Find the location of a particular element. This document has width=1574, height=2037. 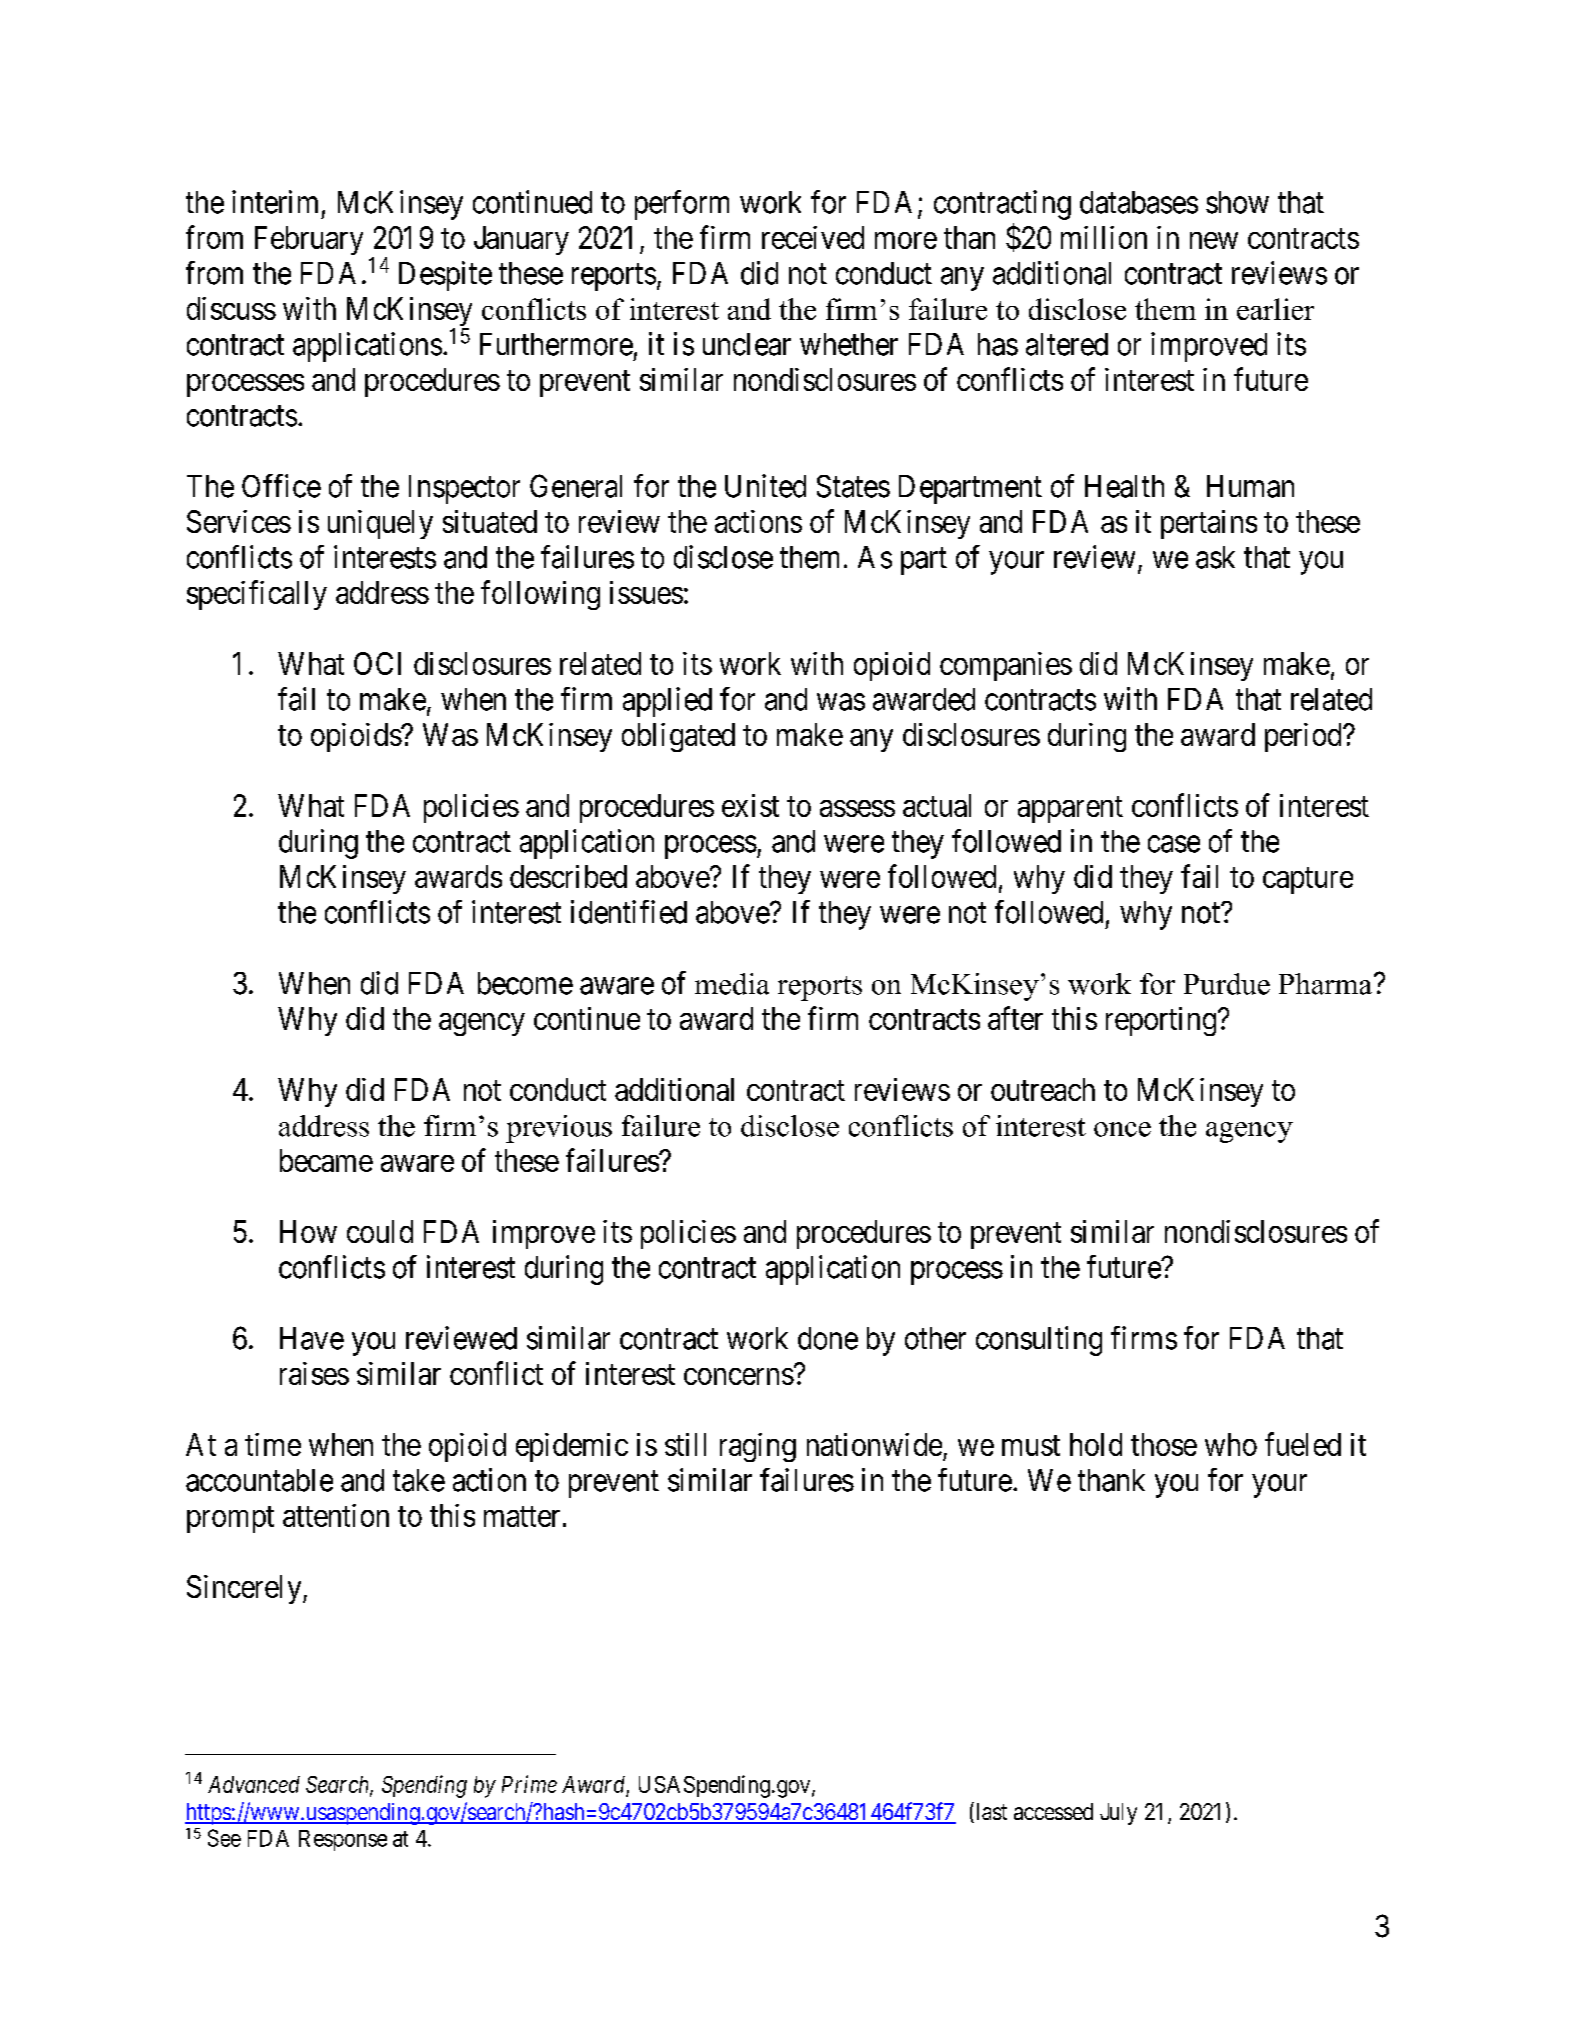

media is located at coordinates (732, 984).
